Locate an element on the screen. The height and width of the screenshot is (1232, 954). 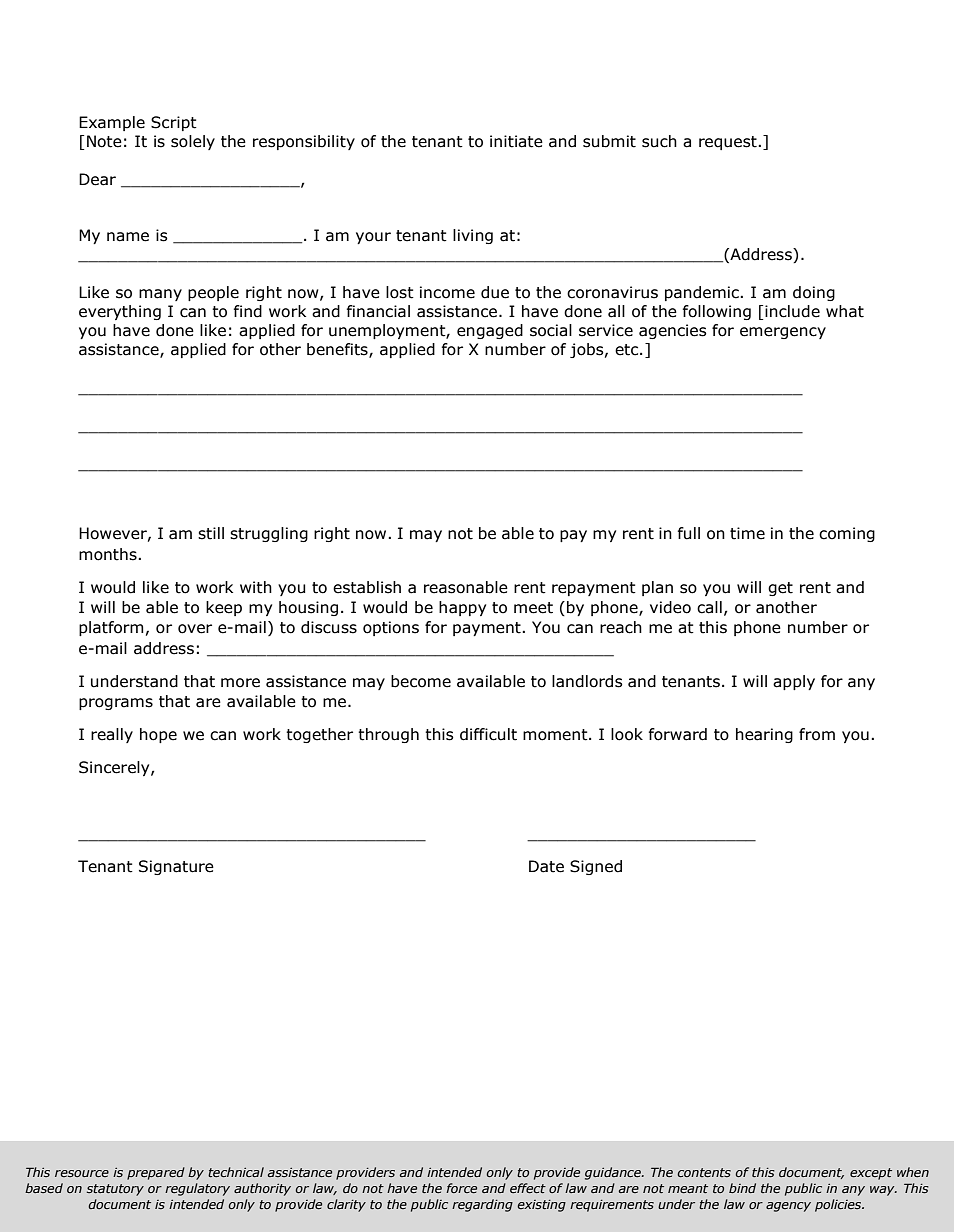
force is located at coordinates (461, 1188).
